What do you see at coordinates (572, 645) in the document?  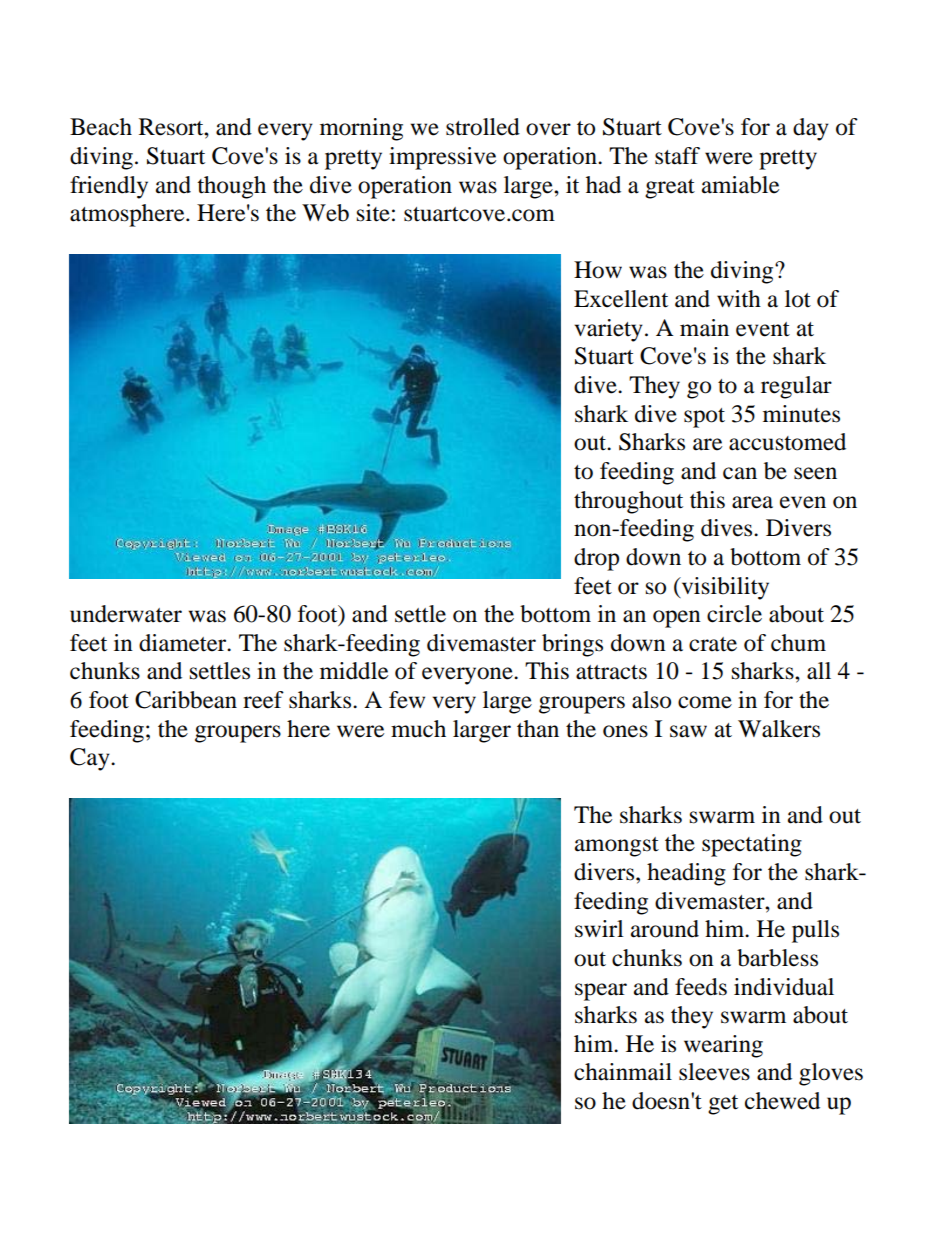 I see `brings` at bounding box center [572, 645].
